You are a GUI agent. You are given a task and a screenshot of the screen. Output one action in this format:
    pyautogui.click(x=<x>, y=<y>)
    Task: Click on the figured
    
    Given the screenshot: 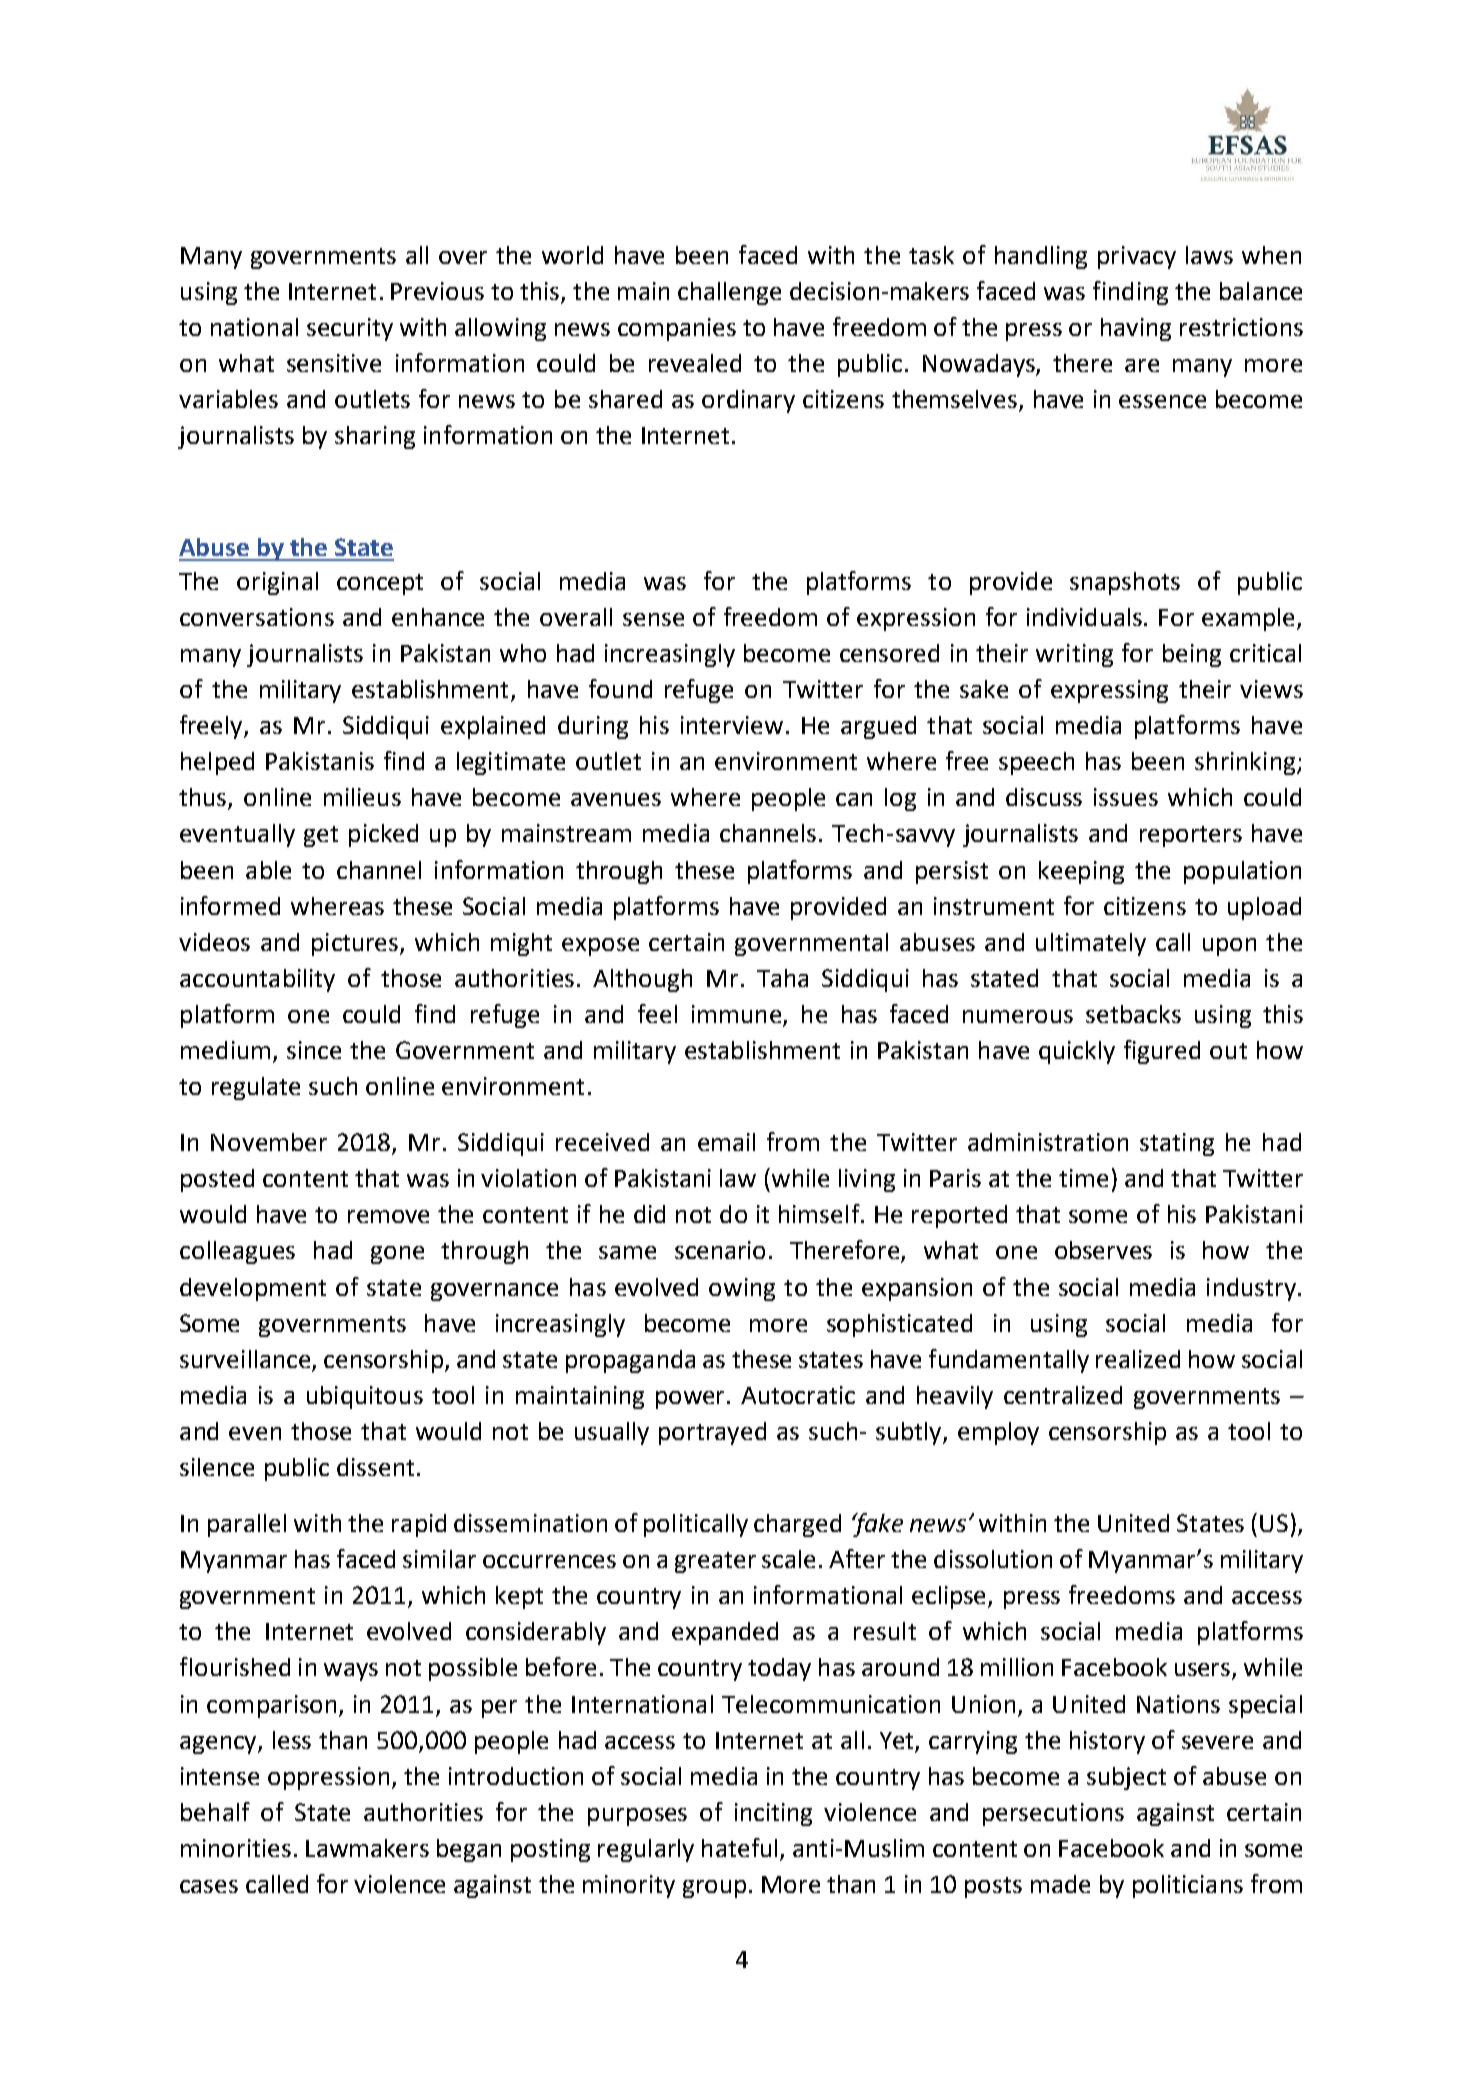 What is the action you would take?
    pyautogui.click(x=1162, y=1052)
